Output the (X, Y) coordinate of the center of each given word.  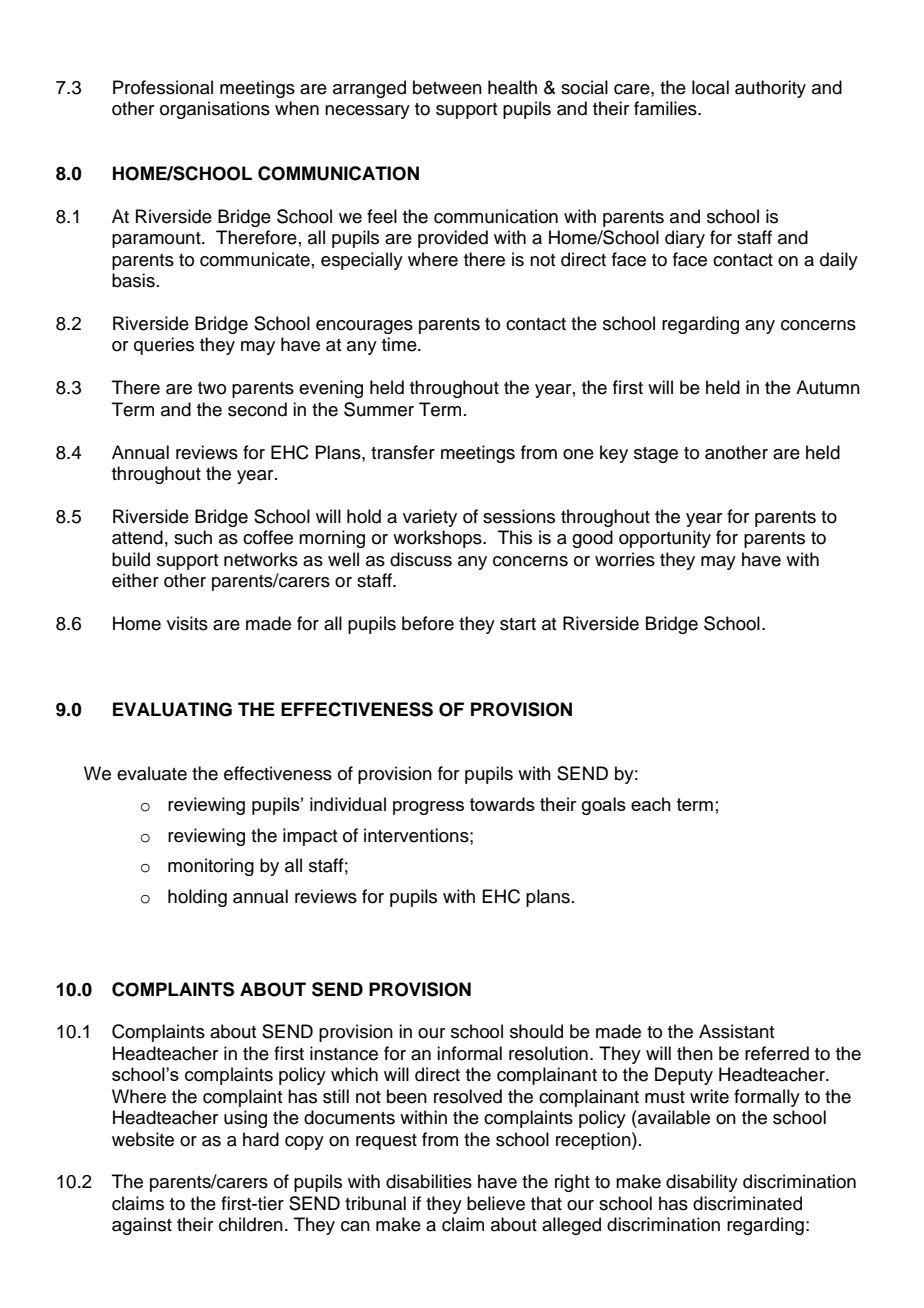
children (251, 1224)
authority (770, 89)
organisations (215, 110)
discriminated (747, 1203)
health (512, 87)
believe (496, 1203)
